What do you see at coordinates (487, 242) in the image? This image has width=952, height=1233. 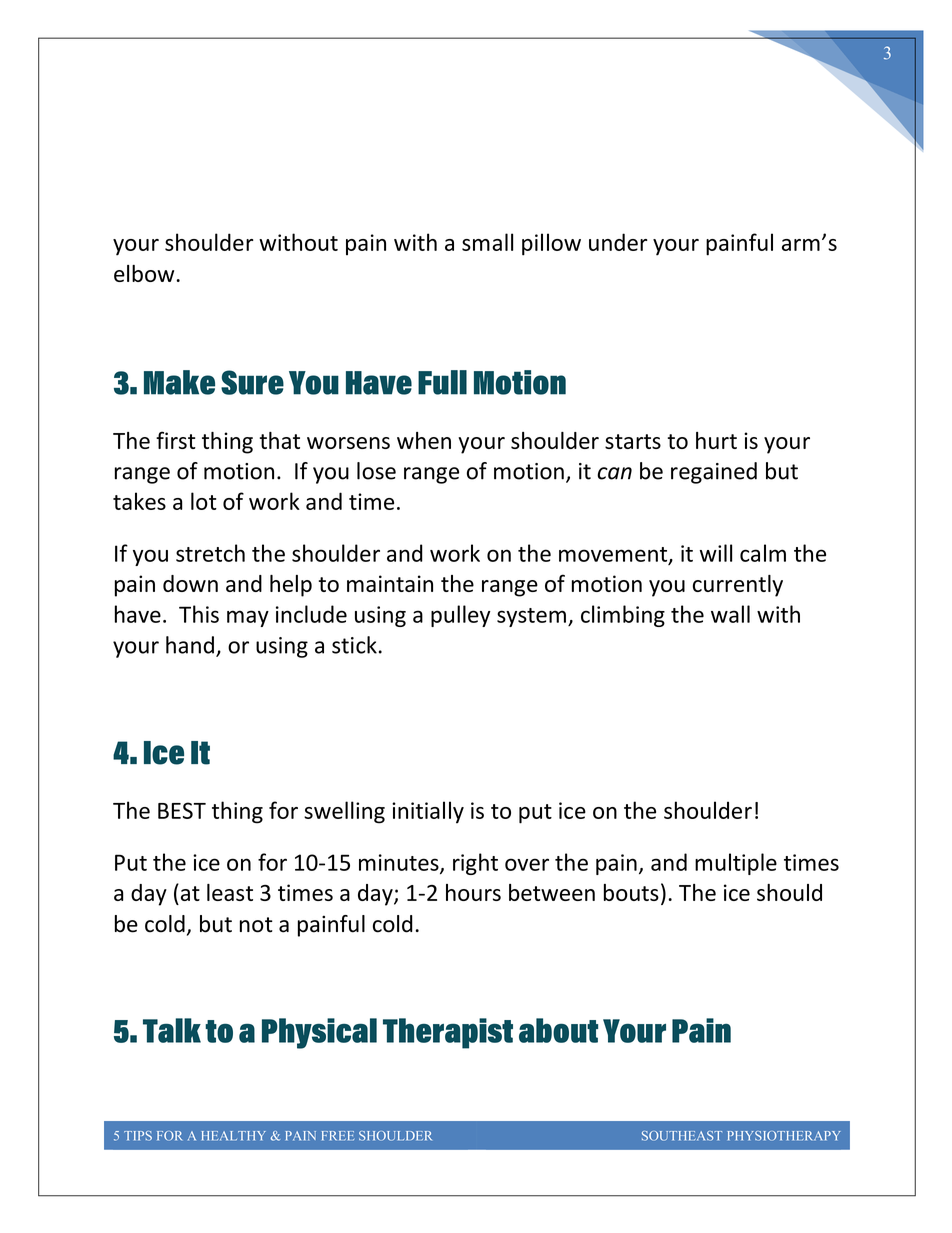 I see `small` at bounding box center [487, 242].
